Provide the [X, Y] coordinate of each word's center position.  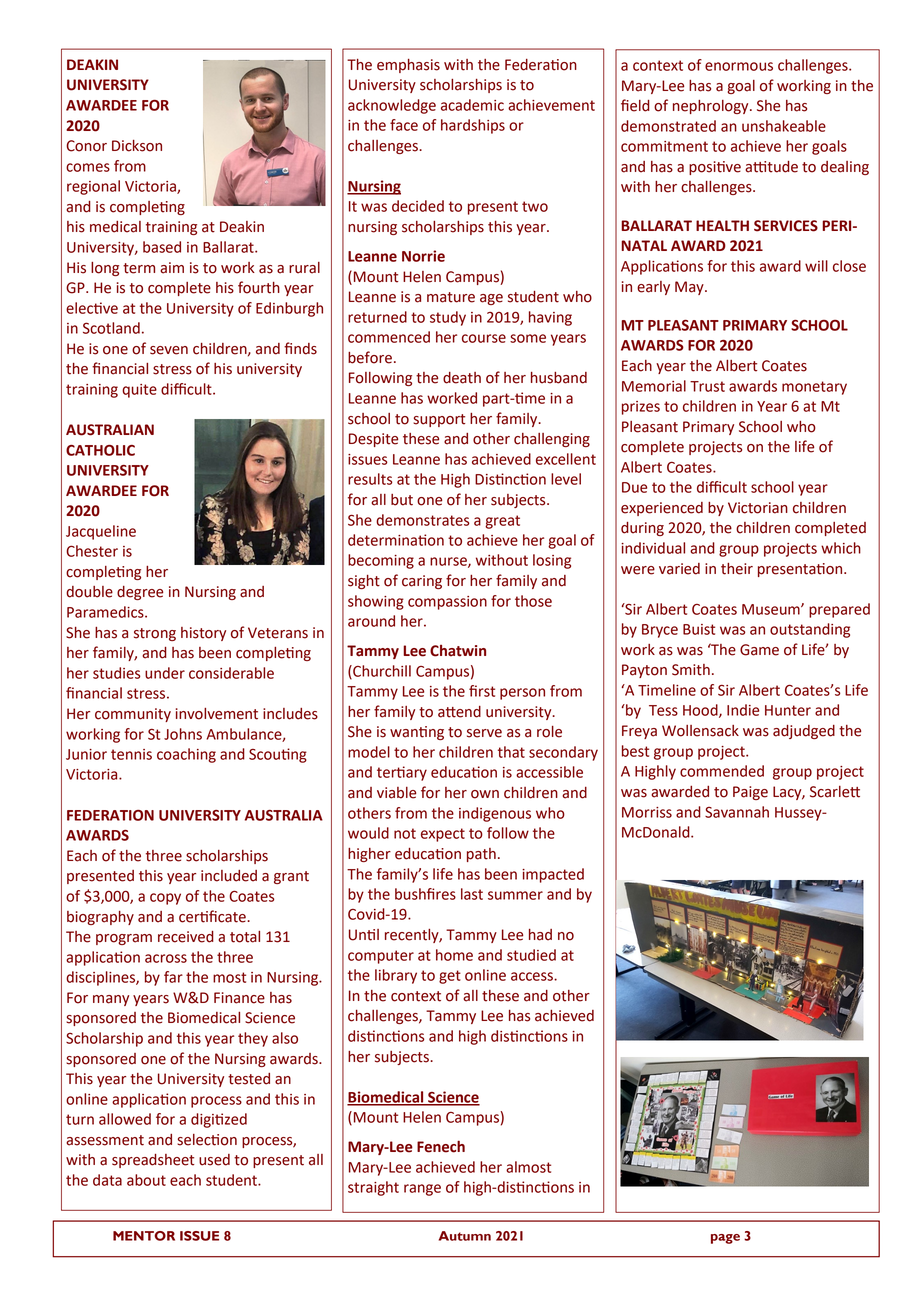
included [229, 876]
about [146, 1180]
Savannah [737, 812]
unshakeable [784, 126]
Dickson [137, 146]
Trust [707, 386]
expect [443, 835]
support [439, 420]
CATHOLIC [100, 450]
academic [472, 105]
